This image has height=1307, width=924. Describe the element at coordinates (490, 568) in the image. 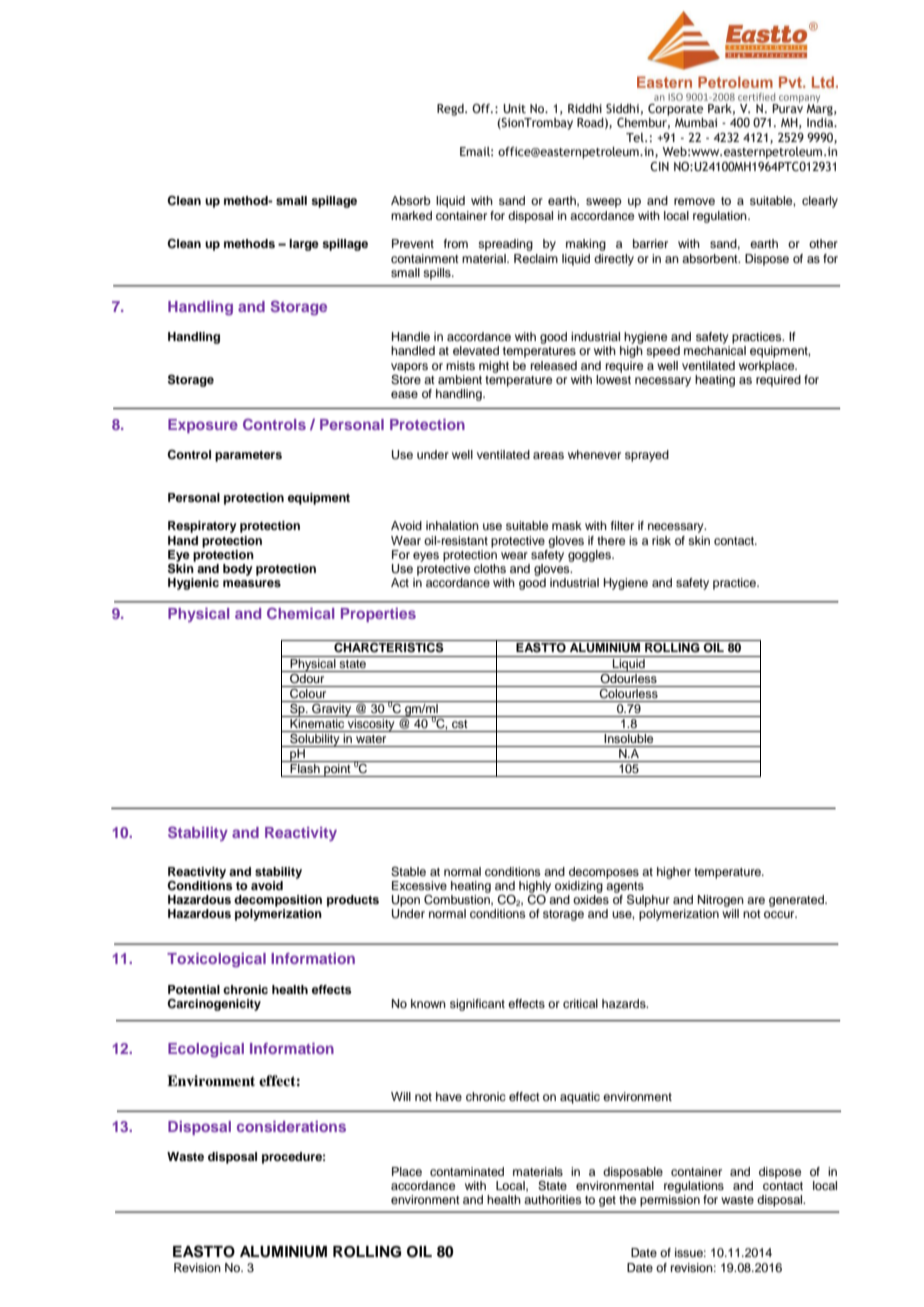

I see `cloths` at that location.
